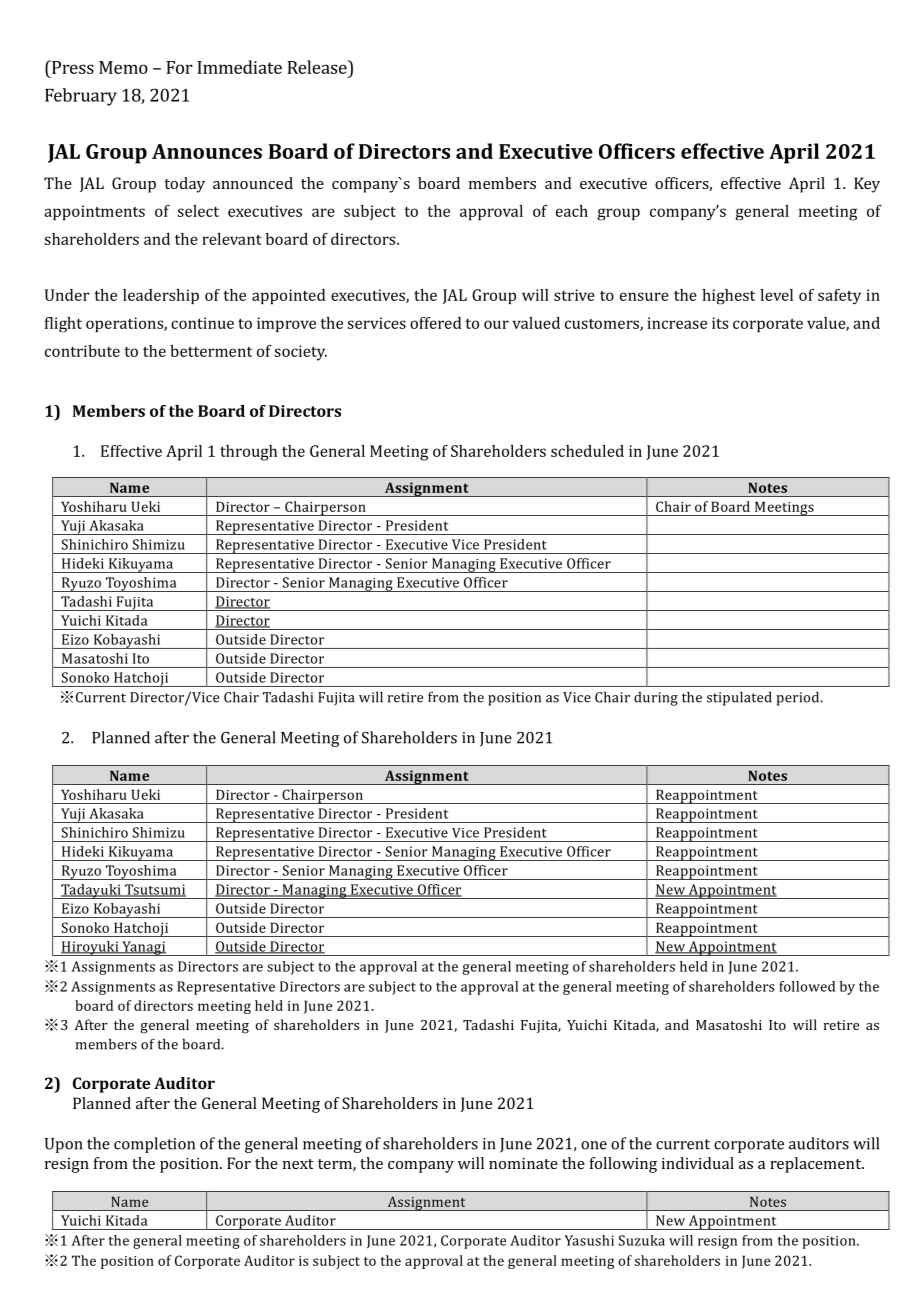 The width and height of the screenshot is (924, 1308). What do you see at coordinates (154, 1145) in the screenshot?
I see `completion` at bounding box center [154, 1145].
